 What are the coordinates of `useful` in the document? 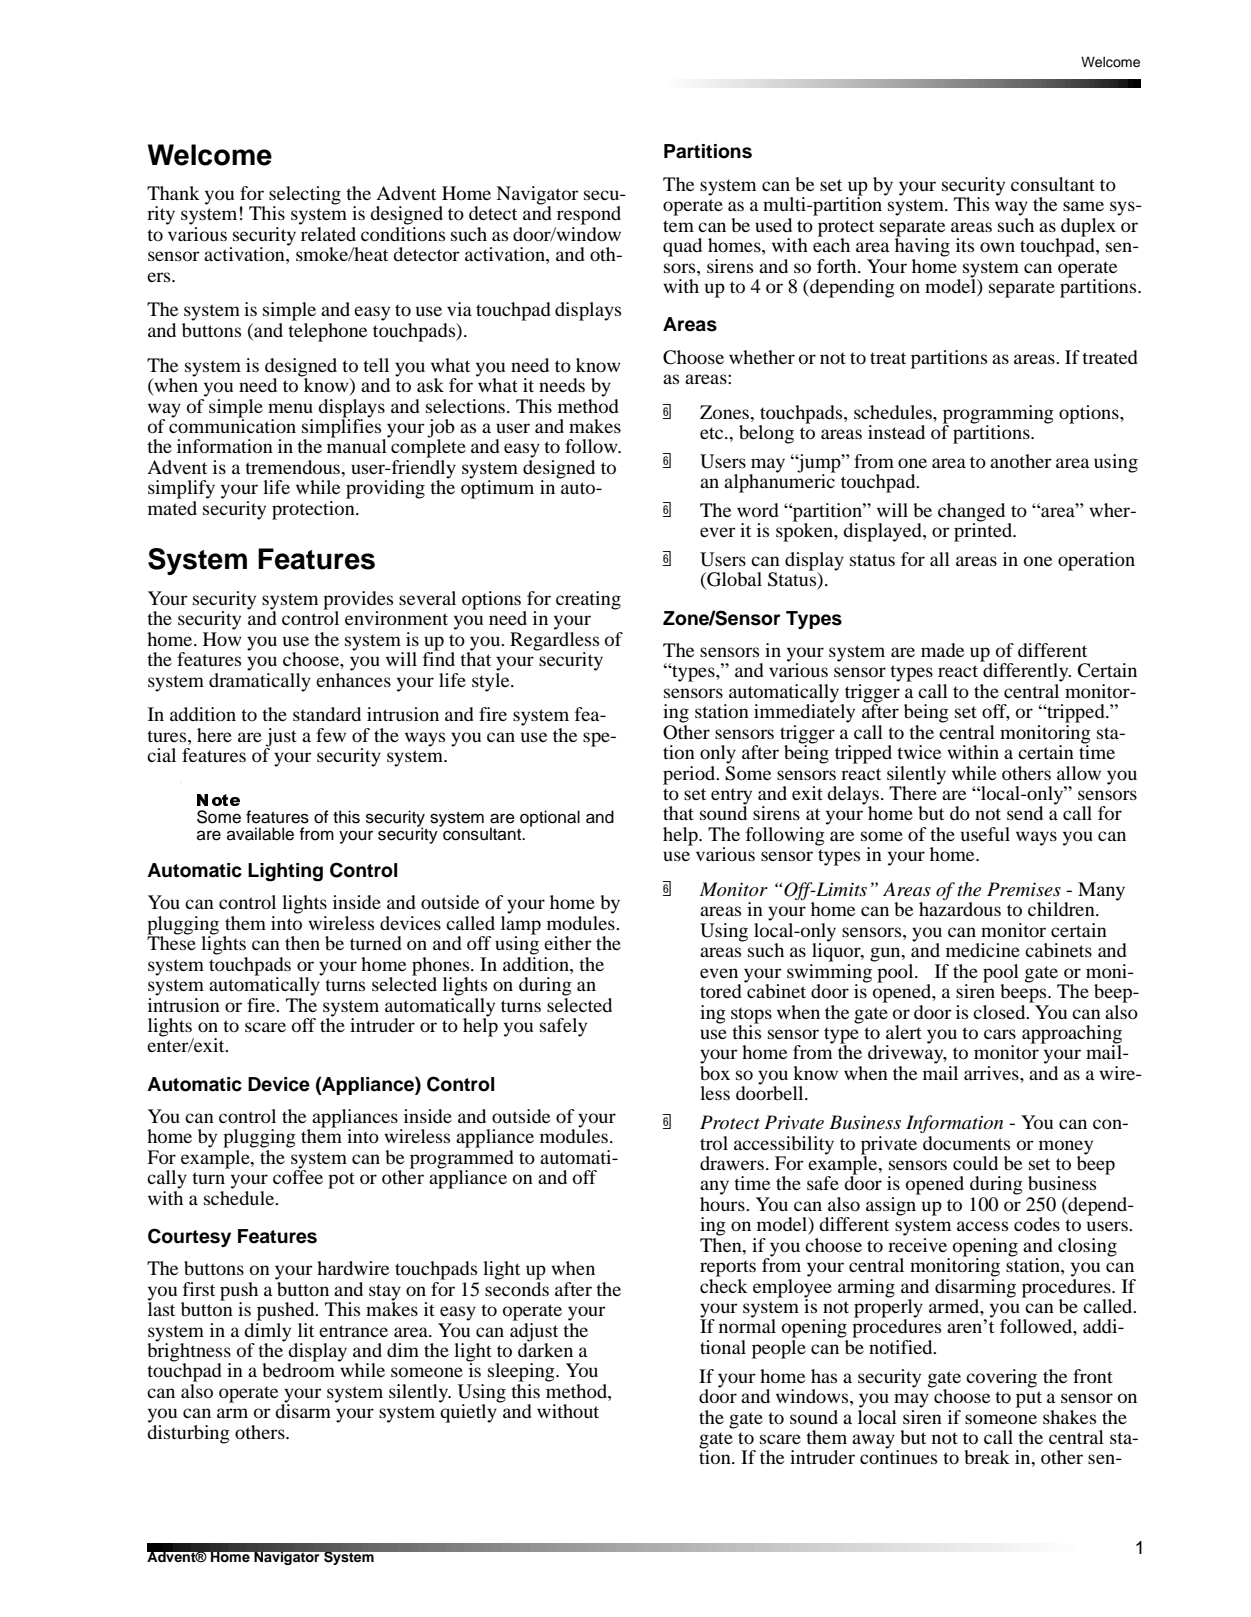 It's located at (985, 834).
